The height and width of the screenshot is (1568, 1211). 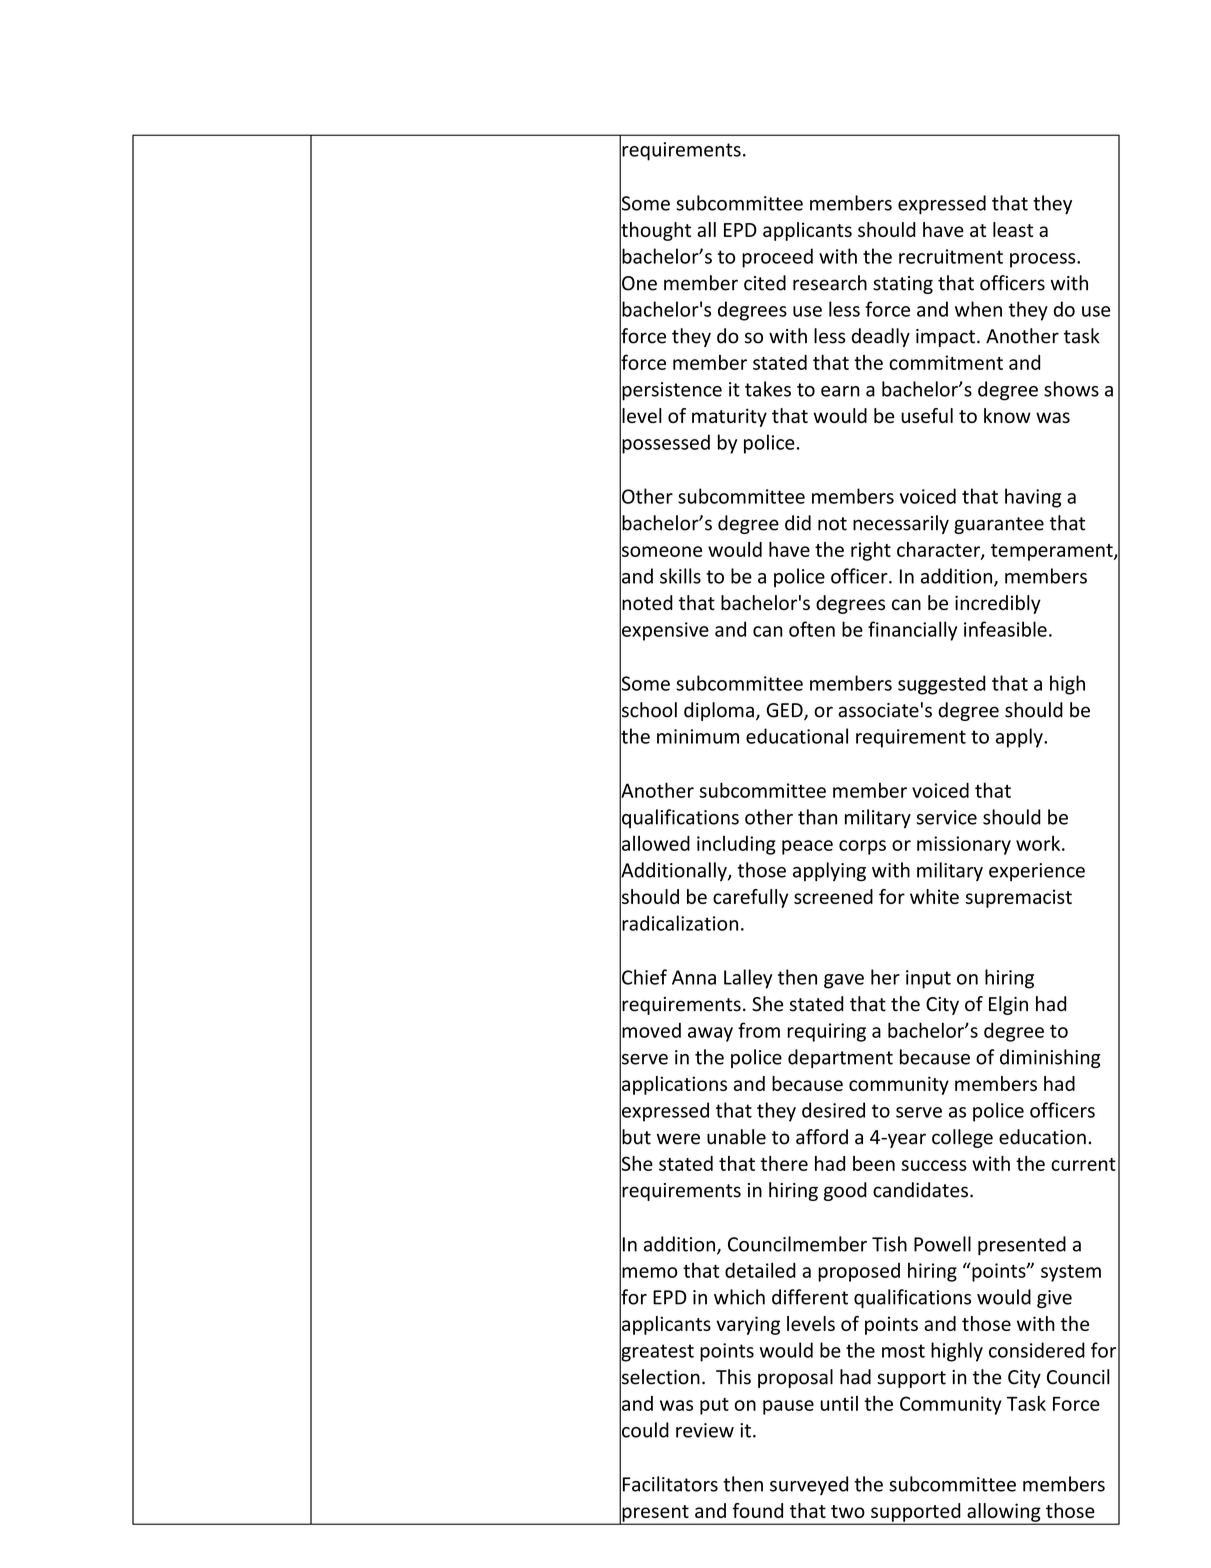 What do you see at coordinates (1044, 260) in the screenshot?
I see `process` at bounding box center [1044, 260].
